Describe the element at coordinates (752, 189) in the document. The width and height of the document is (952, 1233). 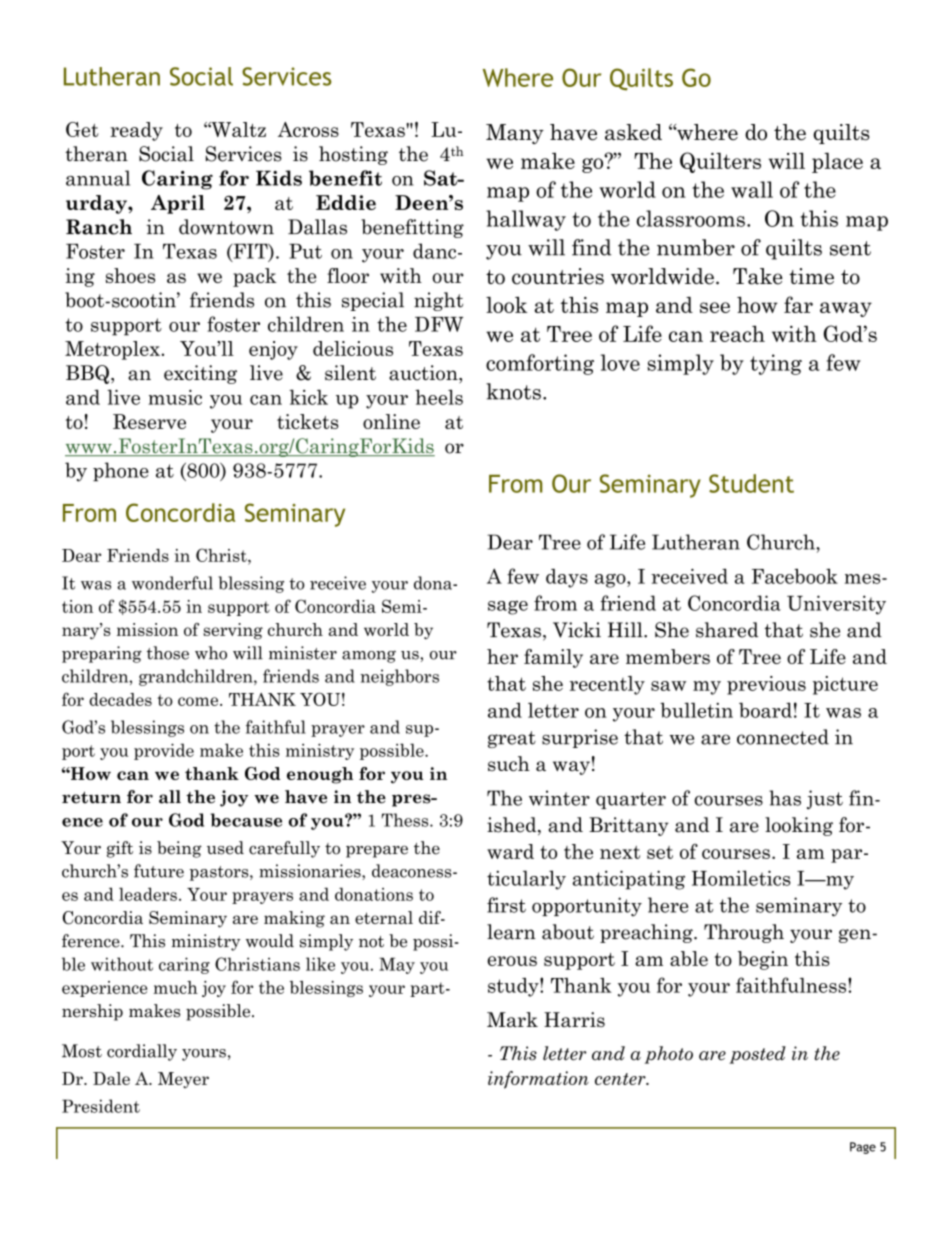
I see `wall` at that location.
